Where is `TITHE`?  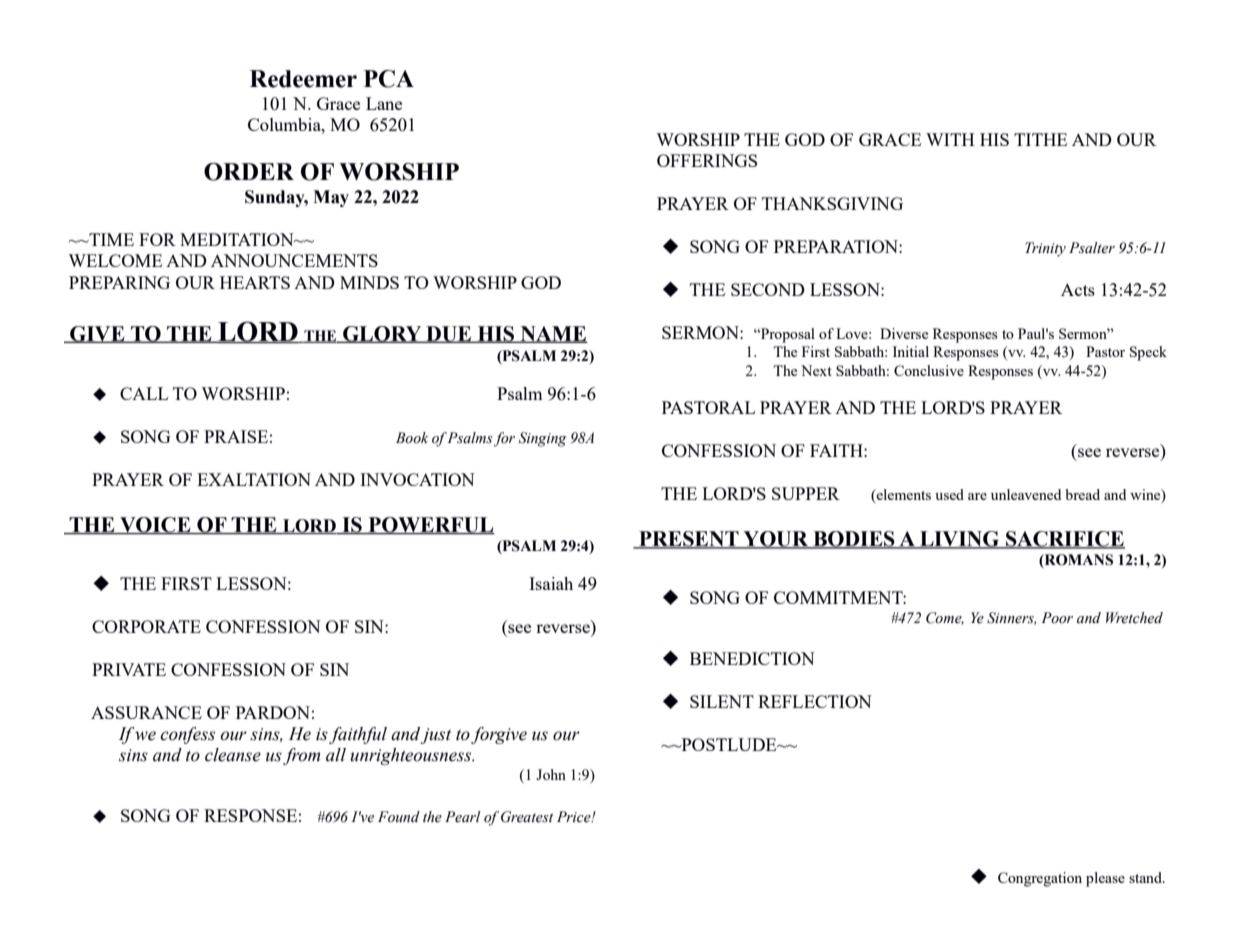
TITHE is located at coordinates (1040, 139).
